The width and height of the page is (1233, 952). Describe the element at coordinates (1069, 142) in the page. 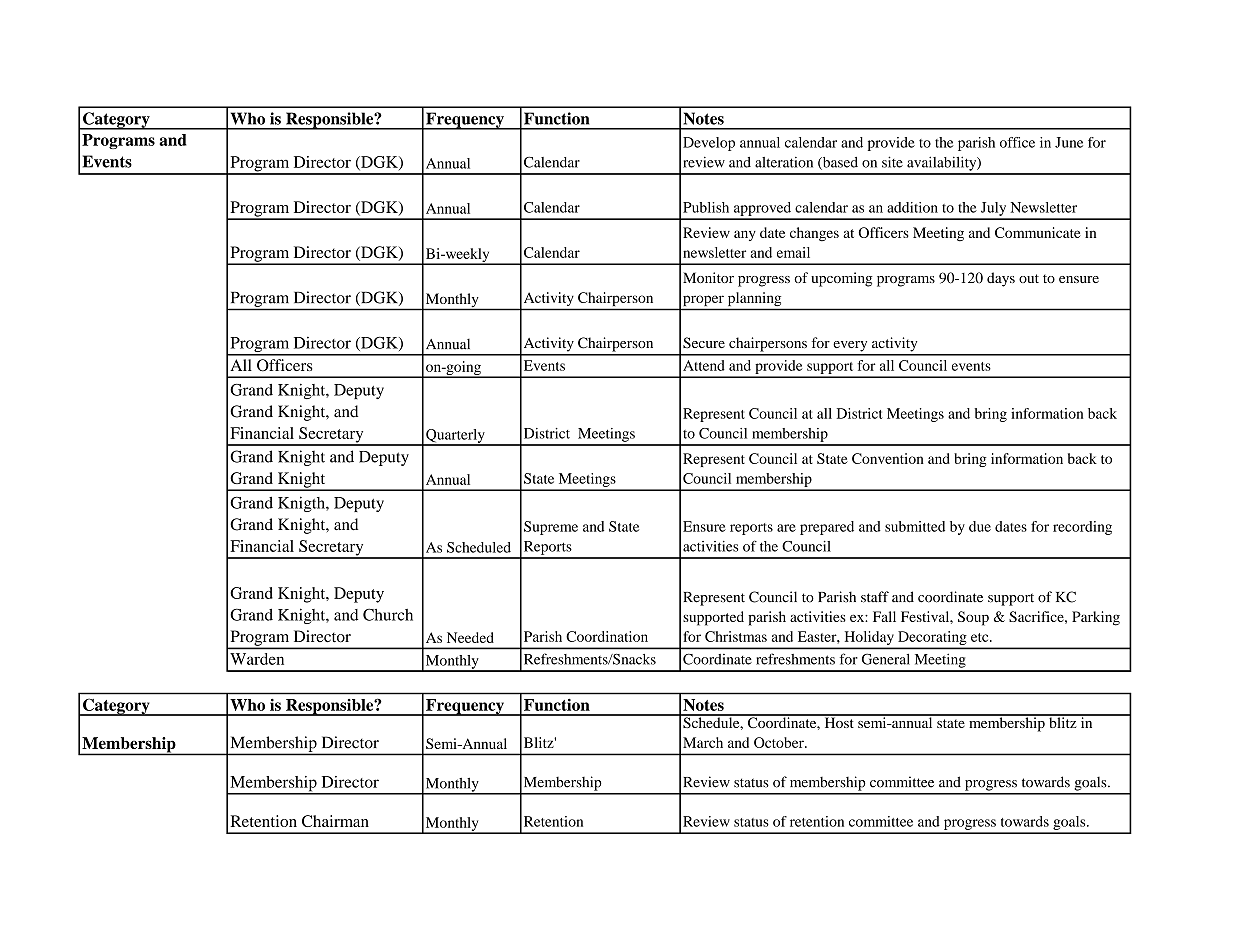

I see `June` at that location.
